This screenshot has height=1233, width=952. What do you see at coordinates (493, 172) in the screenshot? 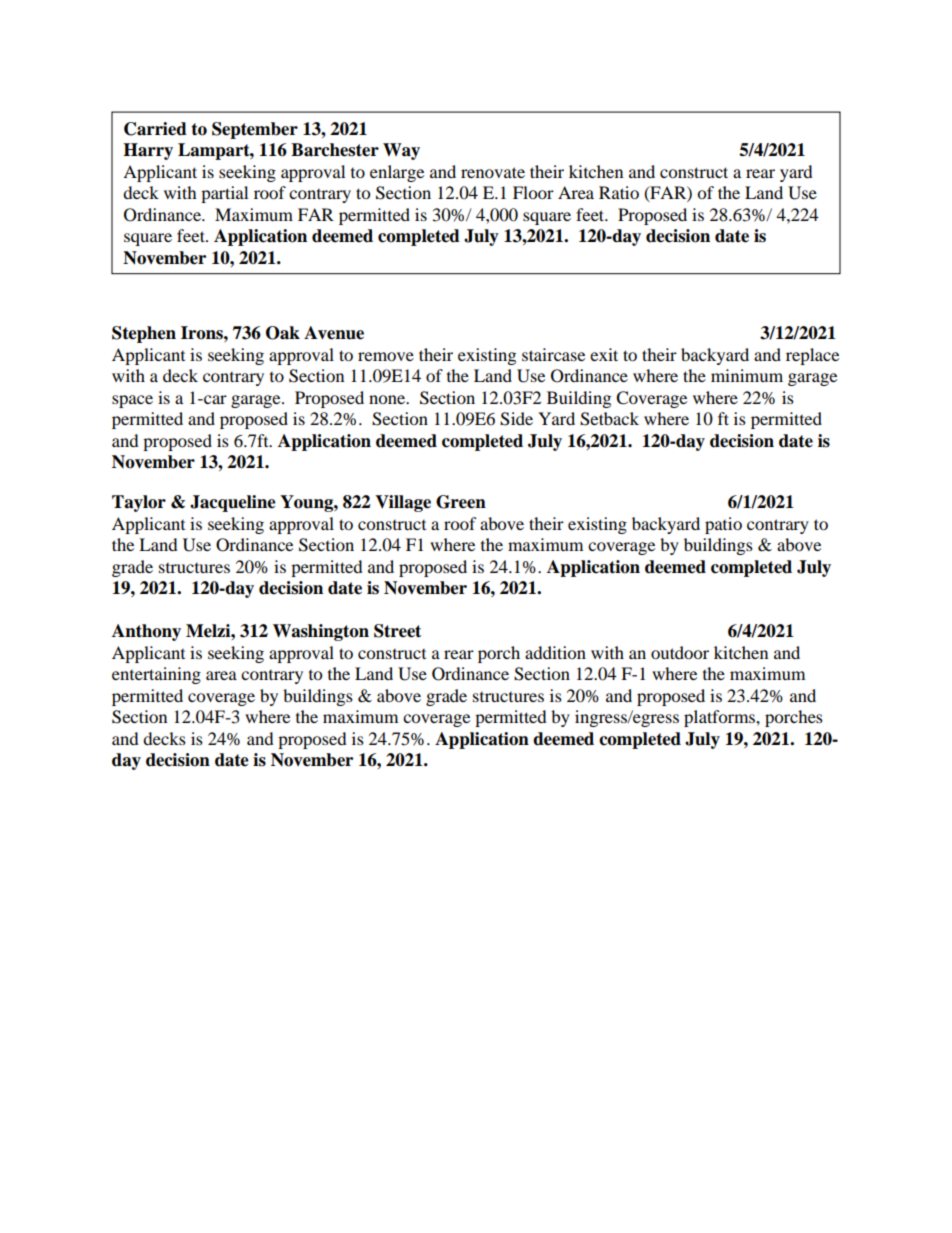
I see `renovate` at bounding box center [493, 172].
